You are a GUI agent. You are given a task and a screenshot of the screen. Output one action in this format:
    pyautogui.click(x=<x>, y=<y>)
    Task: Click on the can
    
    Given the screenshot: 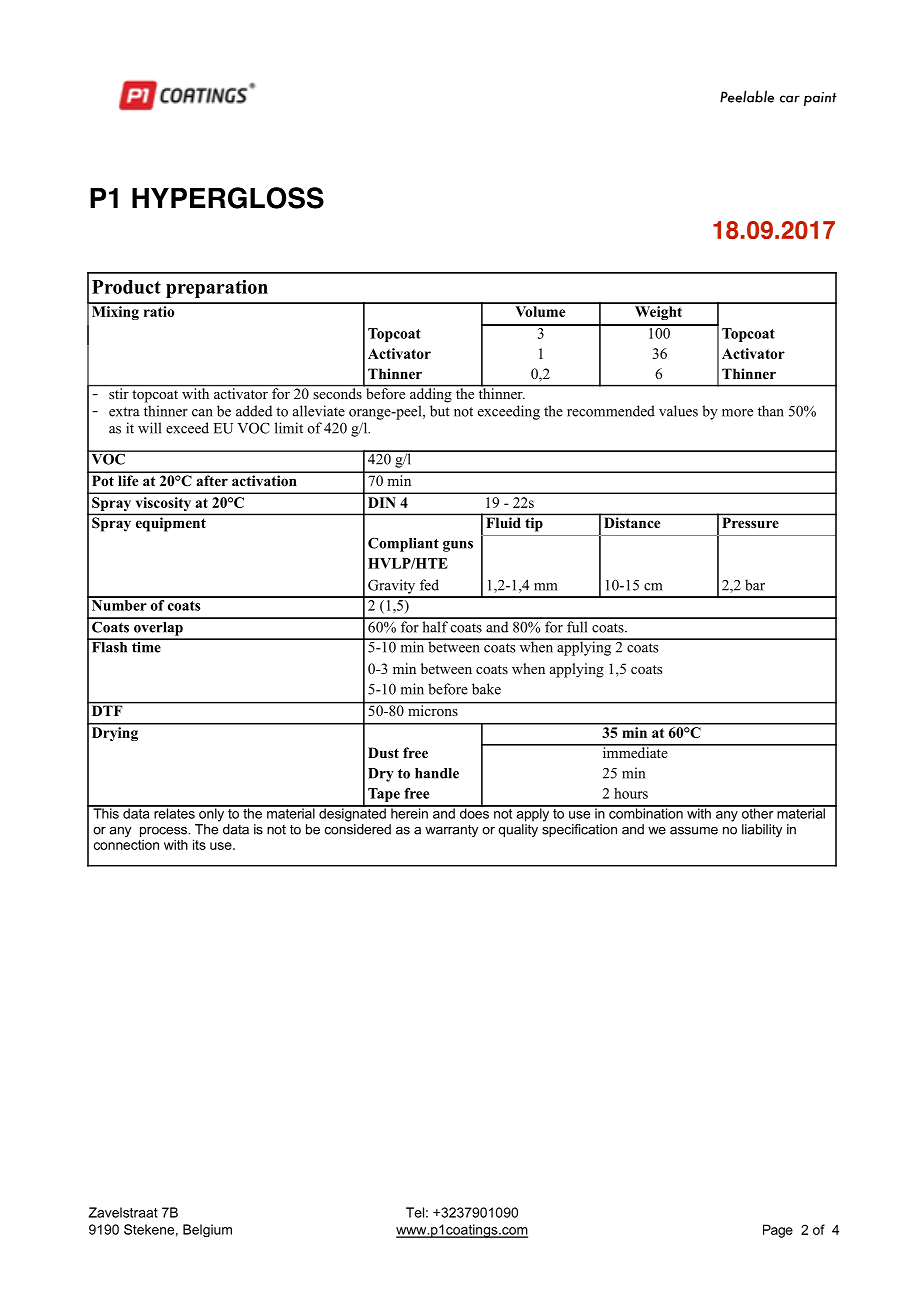 What is the action you would take?
    pyautogui.click(x=202, y=413)
